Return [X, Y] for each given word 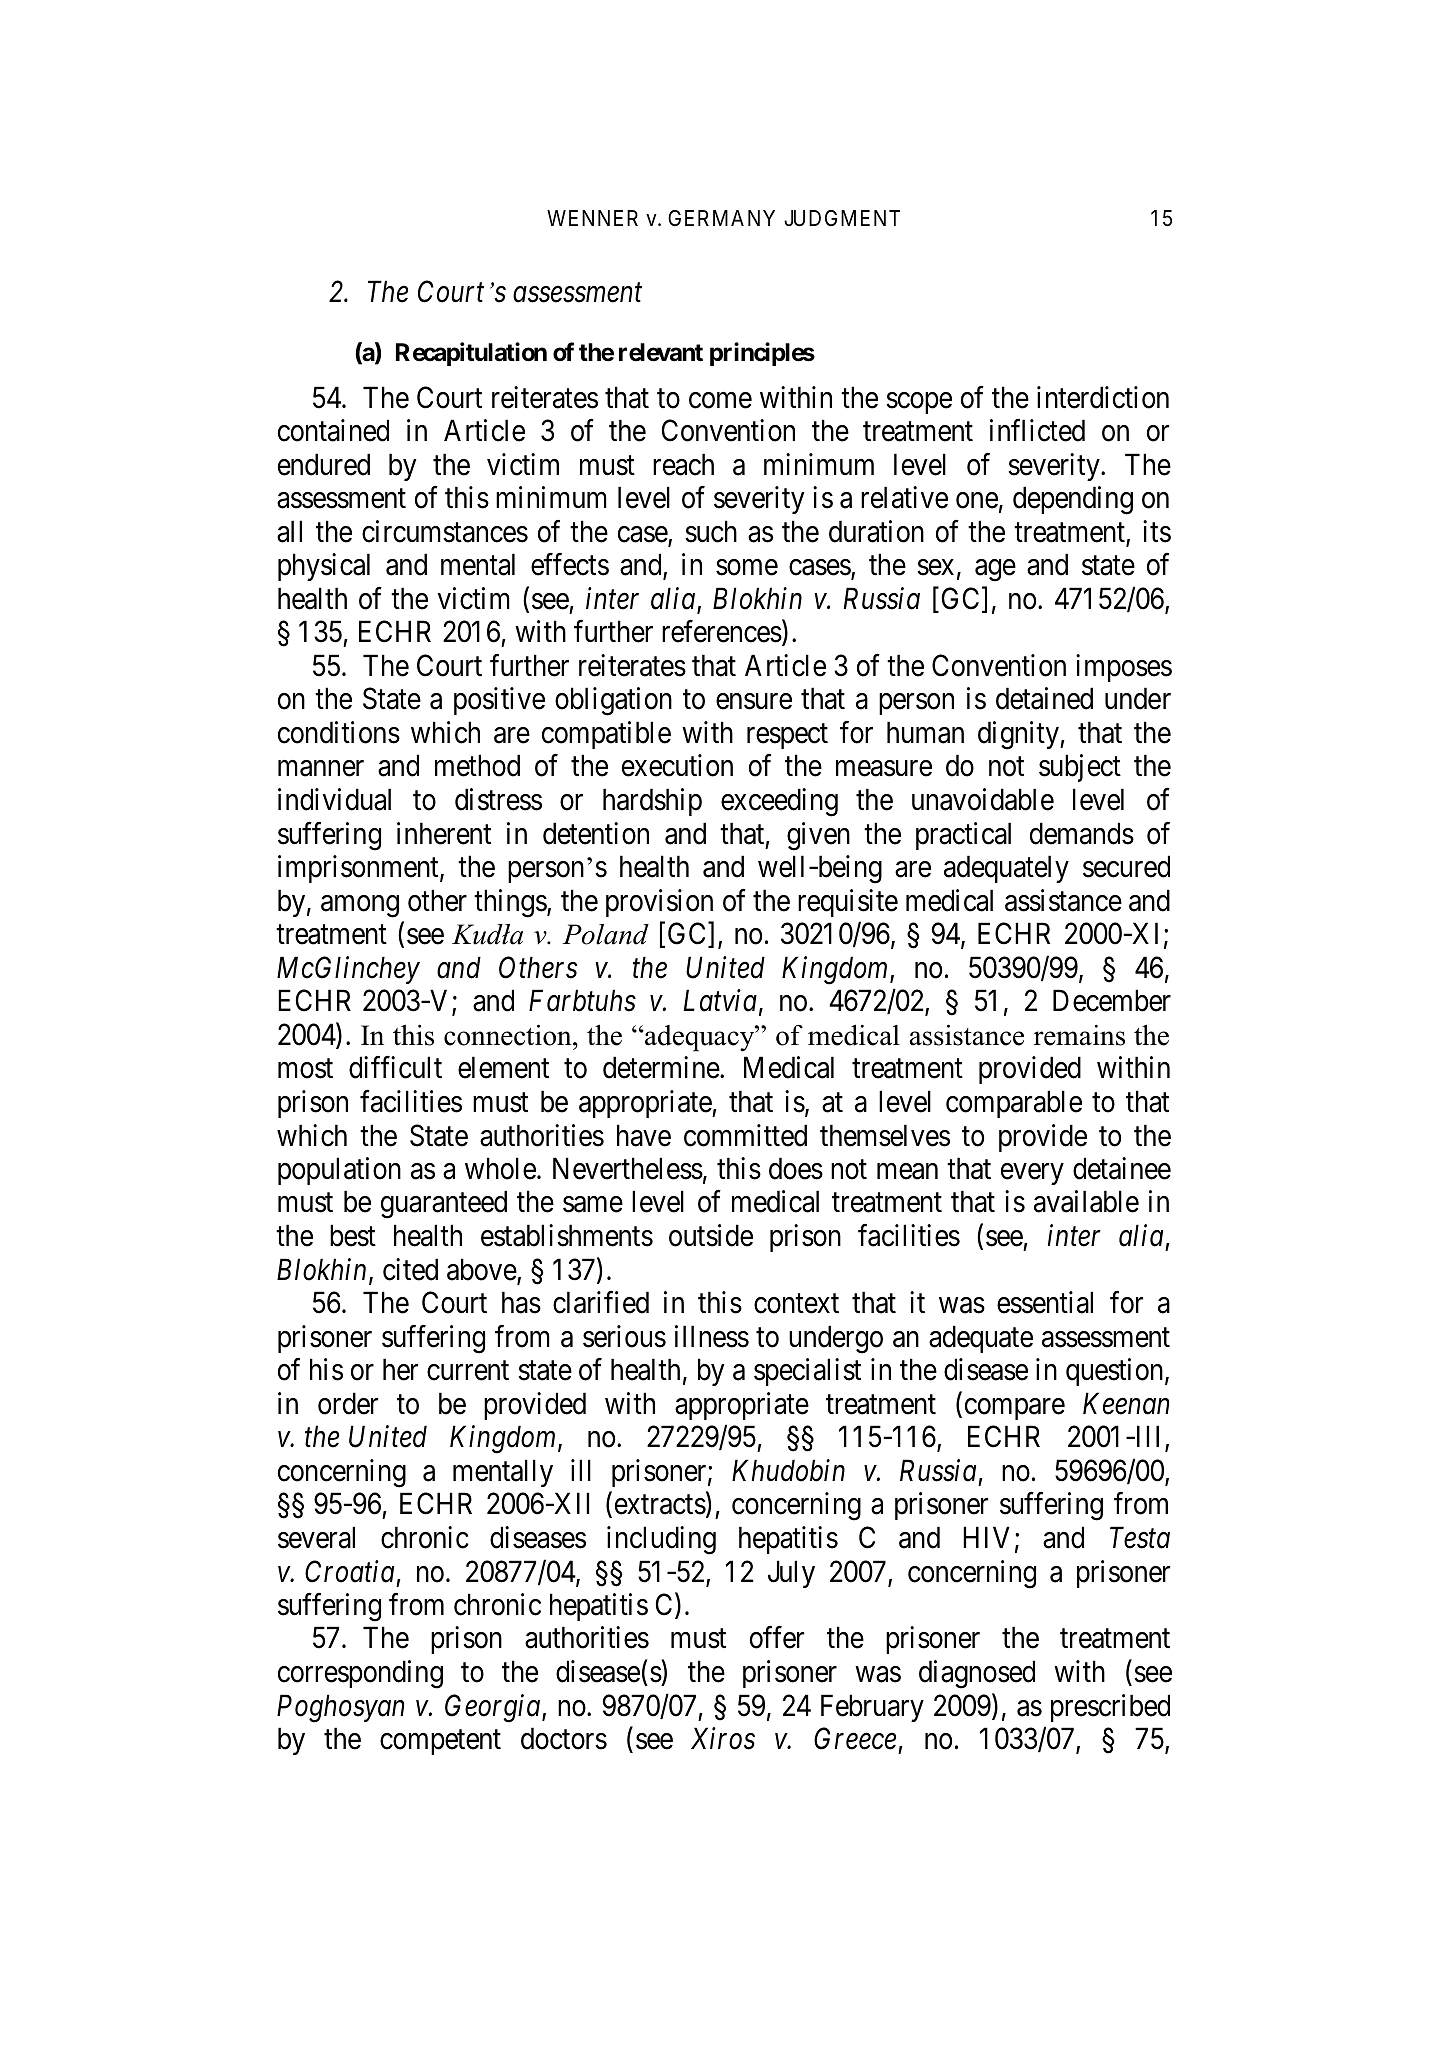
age [995, 571]
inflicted [1037, 430]
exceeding [779, 802]
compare [1015, 1409]
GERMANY [721, 218]
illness [712, 1336]
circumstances [445, 531]
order [348, 1403]
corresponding [360, 1674]
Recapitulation [471, 354]
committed [745, 1135]
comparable [1014, 1104]
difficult [395, 1068]
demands [1082, 833]
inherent [444, 833]
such [711, 531]
